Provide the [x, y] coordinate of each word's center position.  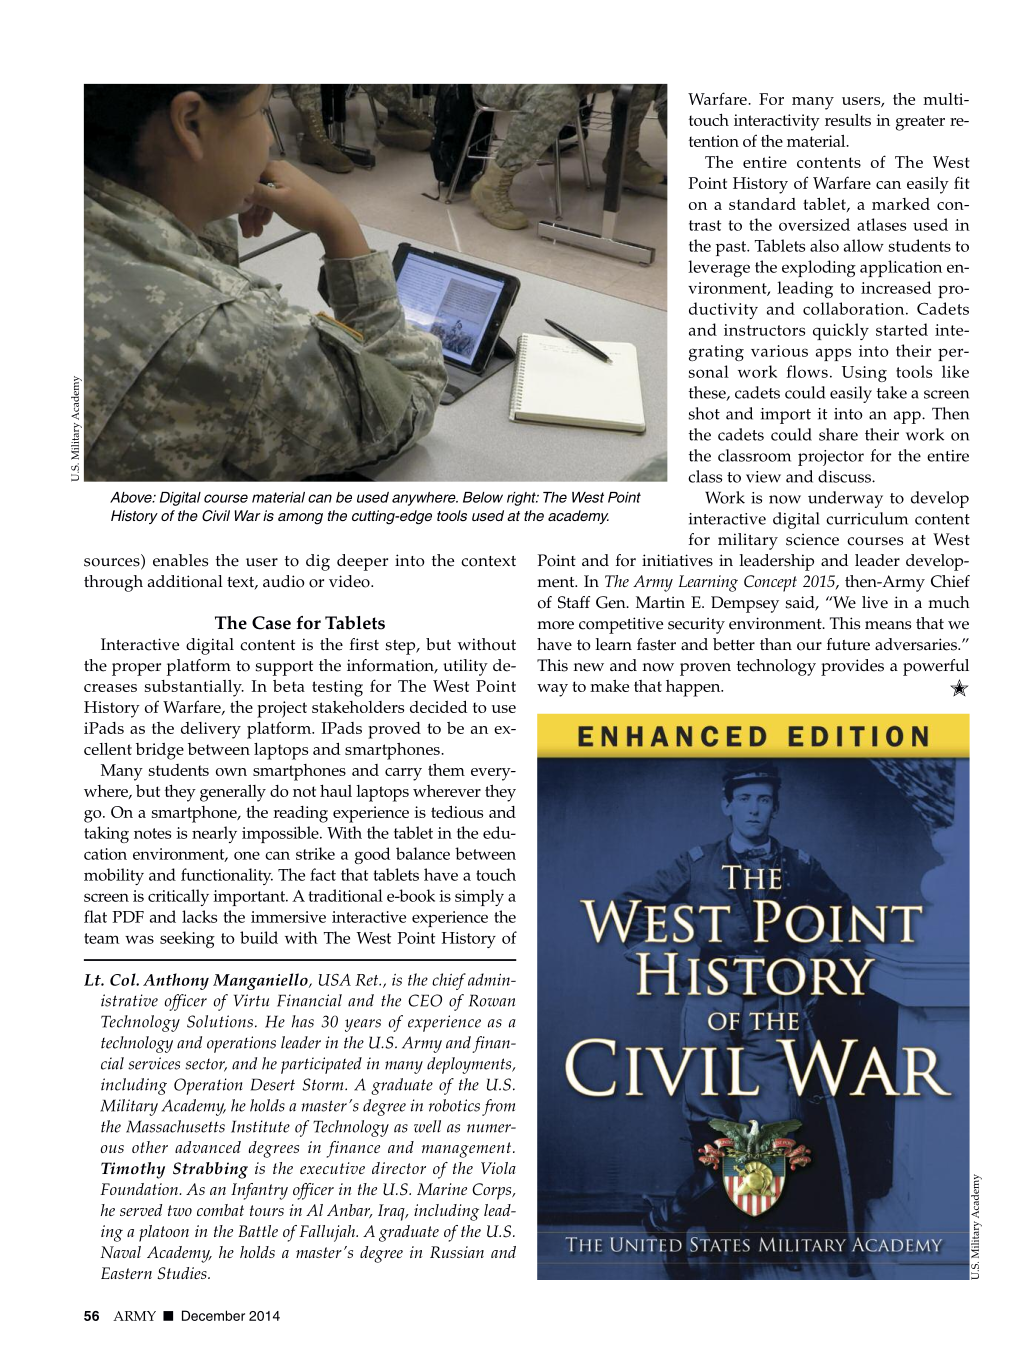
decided [438, 706]
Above [132, 497]
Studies [183, 1273]
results [848, 120]
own [231, 772]
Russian [457, 1252]
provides [852, 667]
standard [762, 204]
